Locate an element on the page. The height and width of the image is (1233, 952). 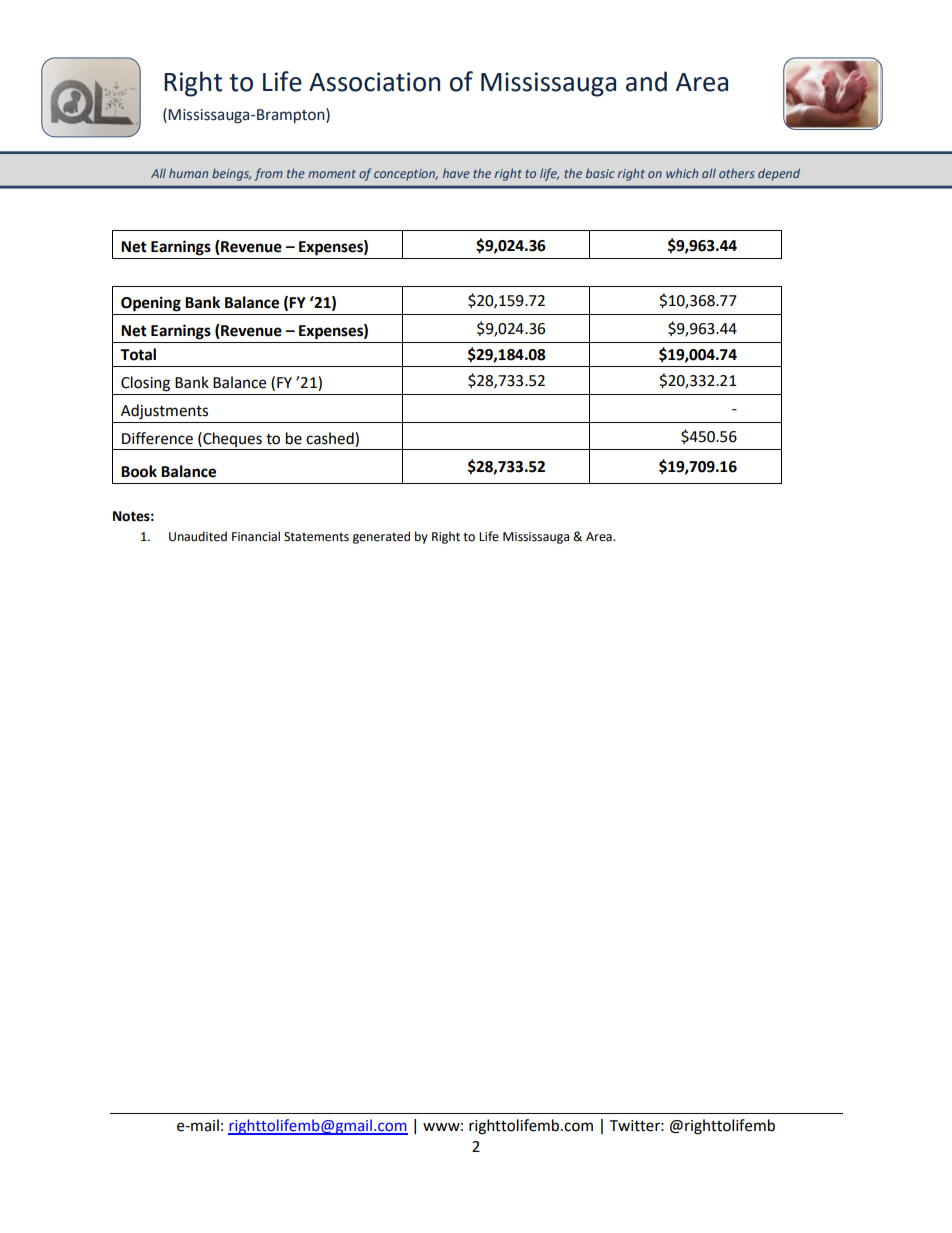
have is located at coordinates (456, 173).
